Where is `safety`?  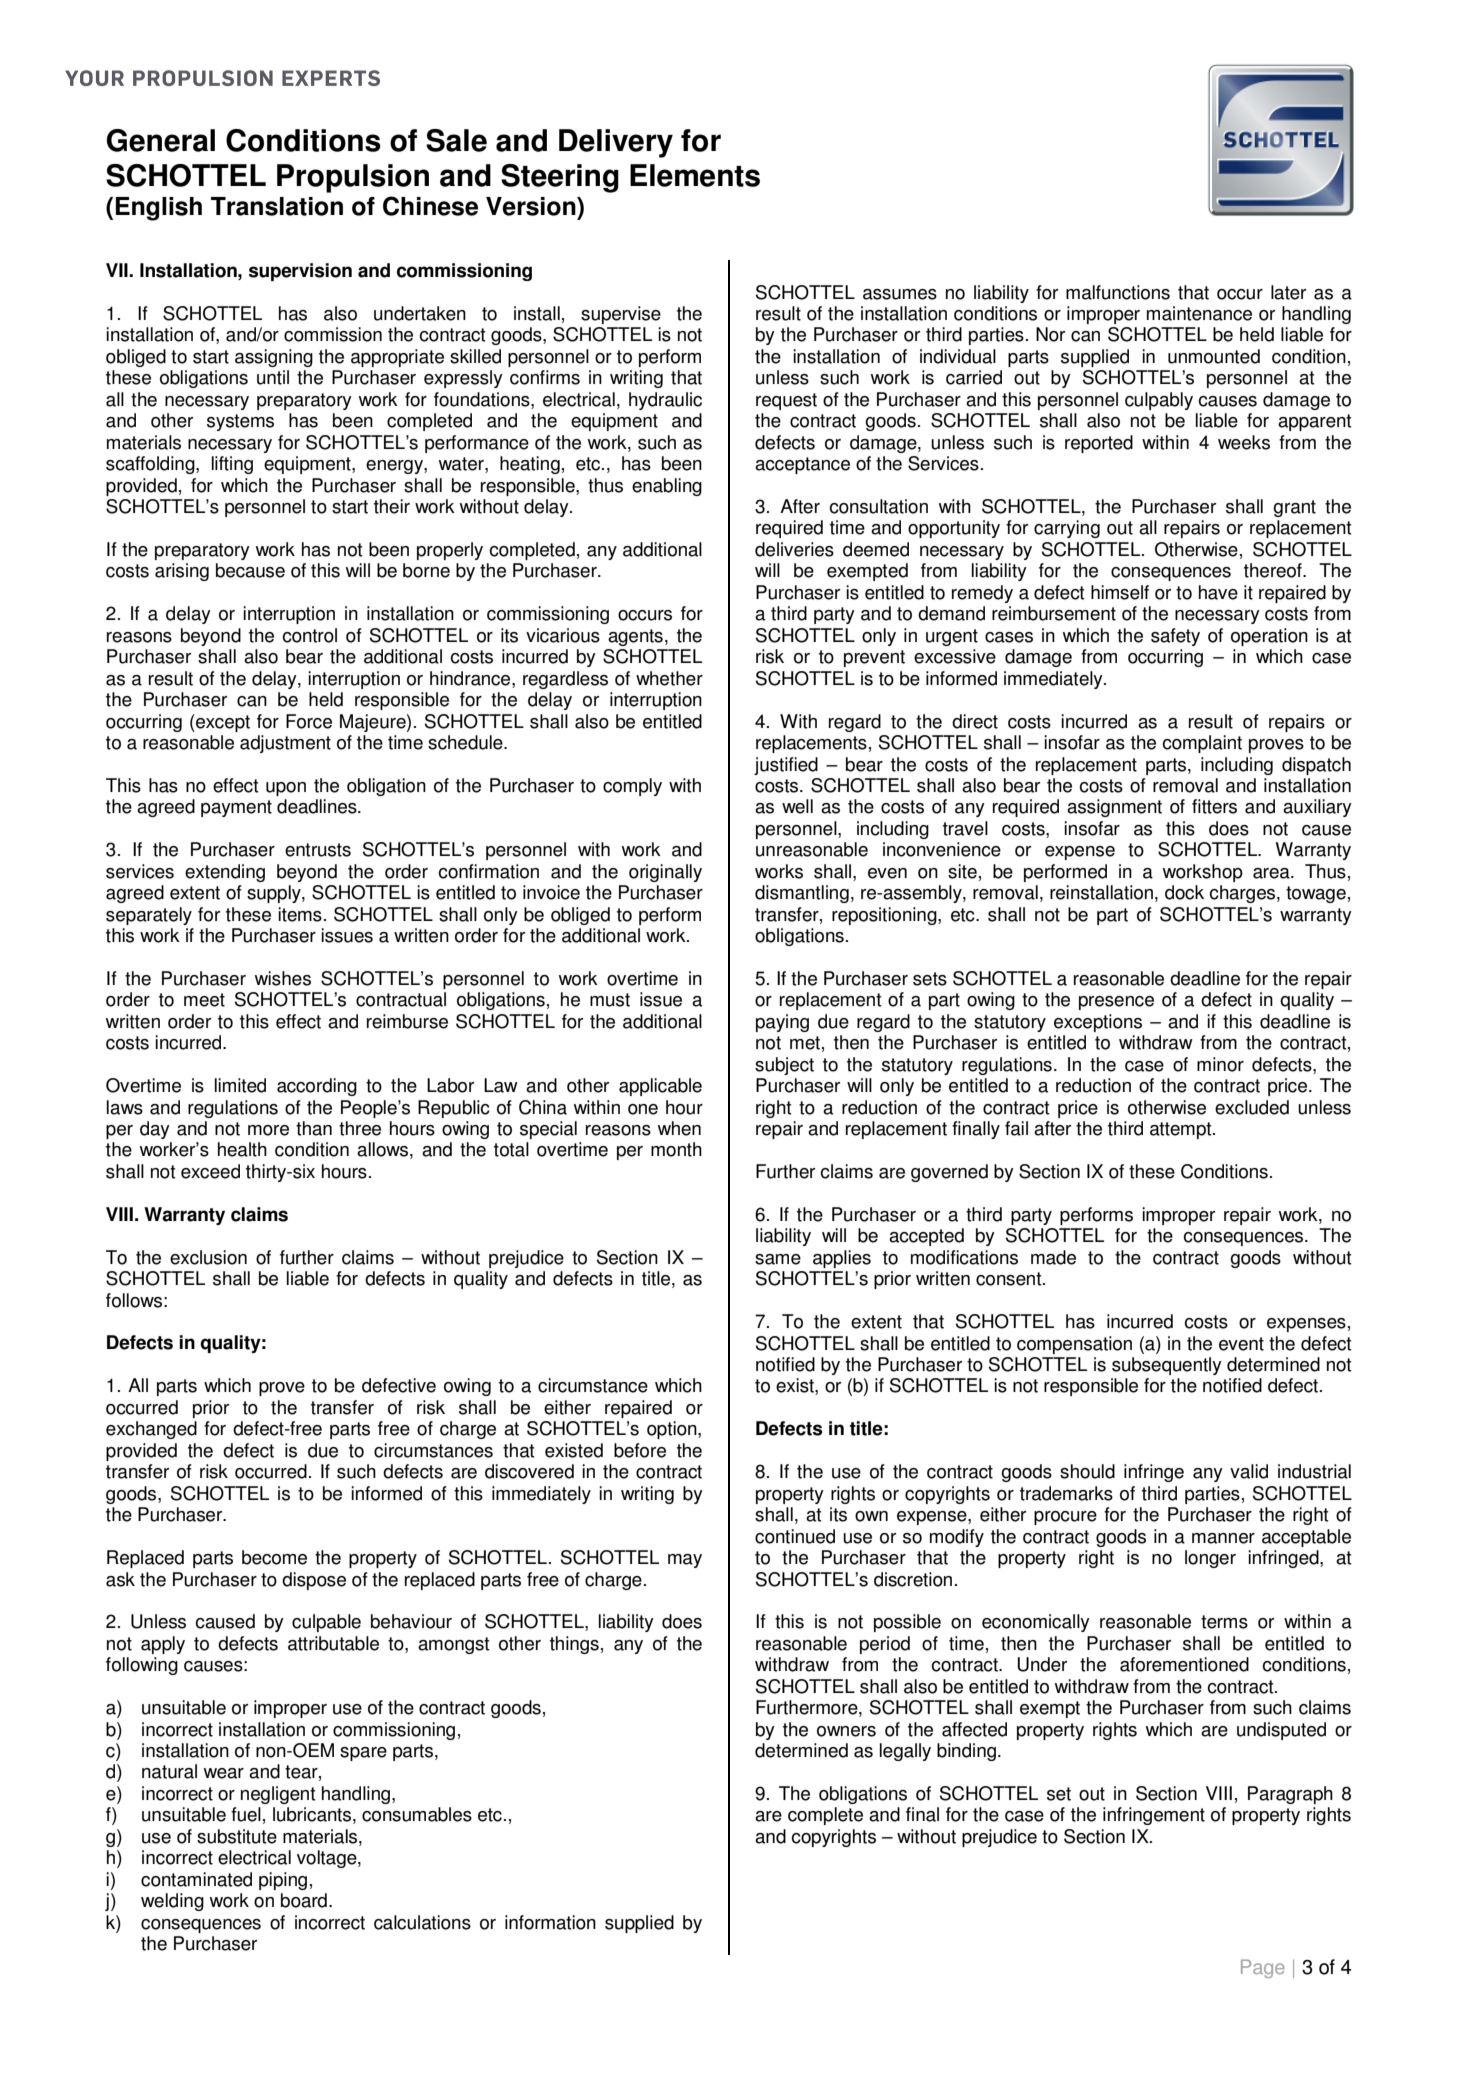 safety is located at coordinates (1175, 637).
